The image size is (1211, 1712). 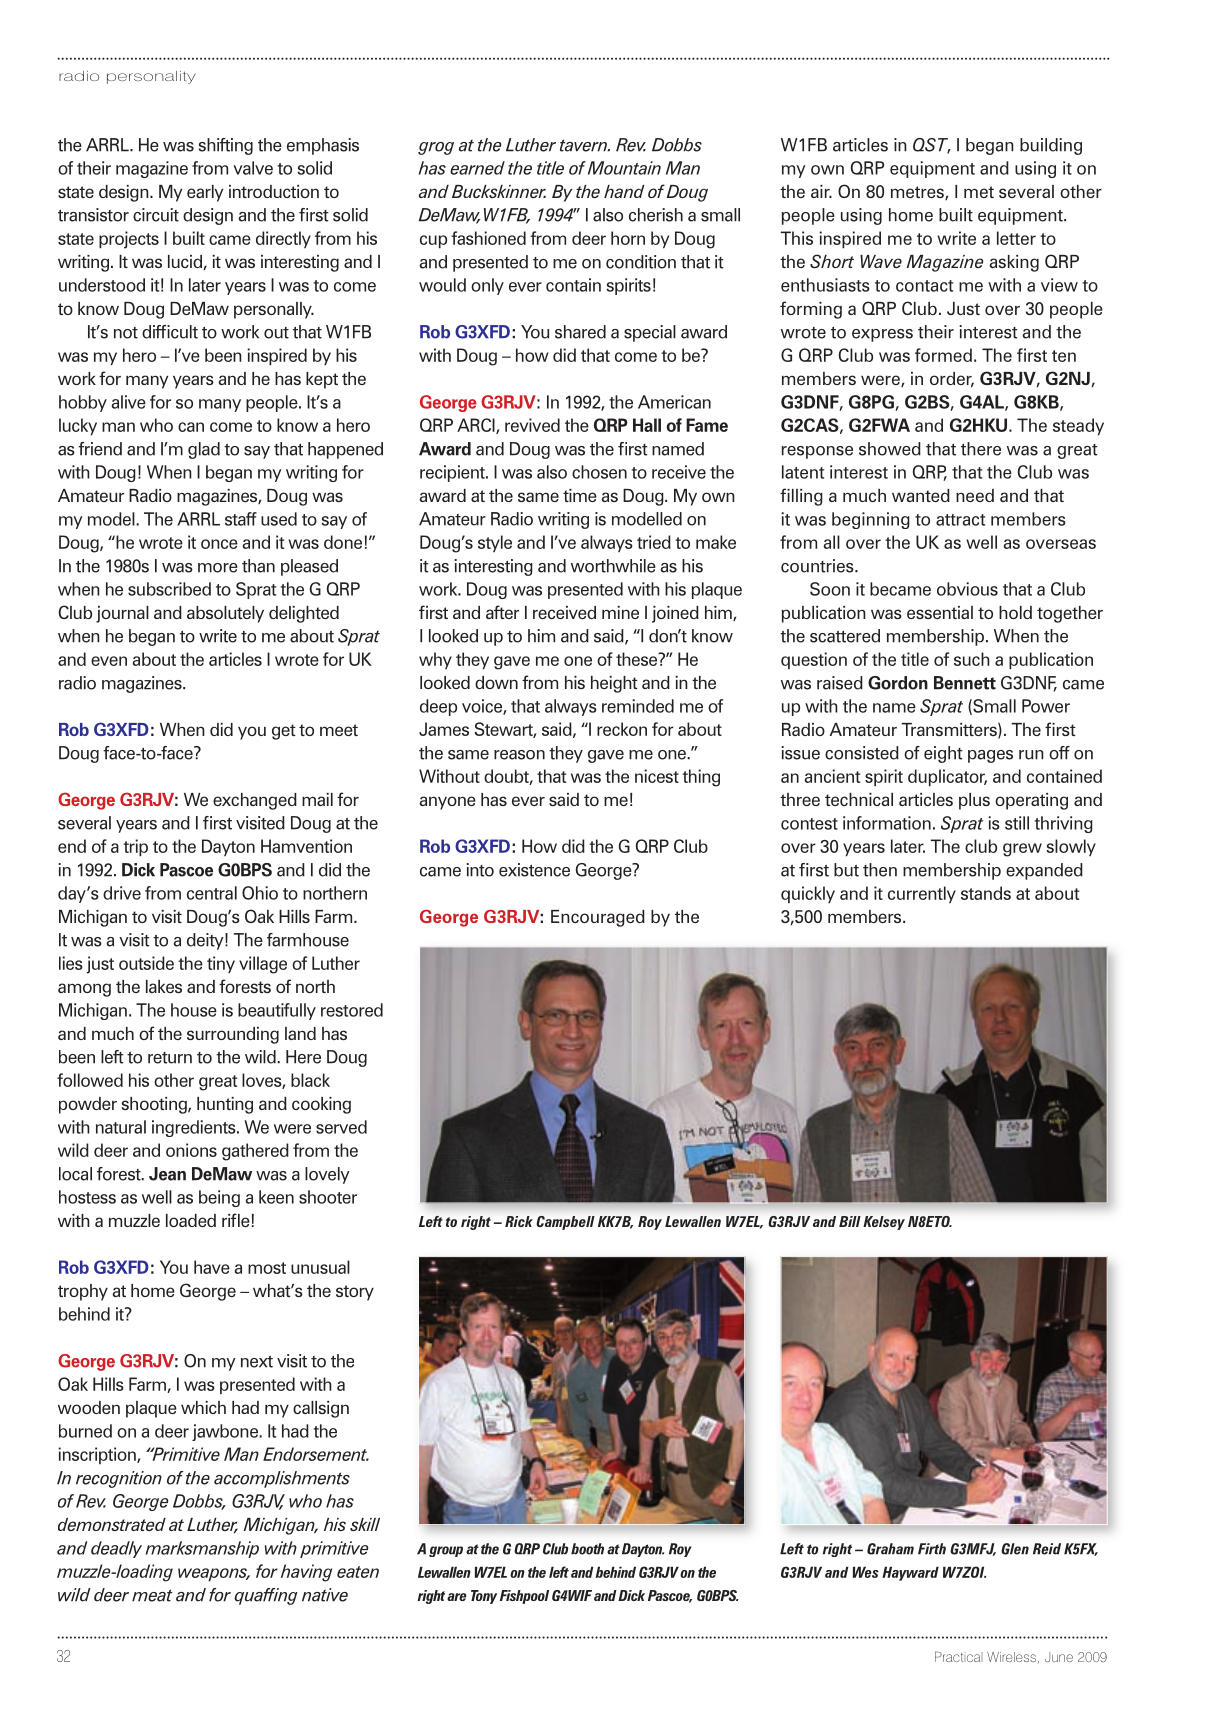 I want to click on exchanged, so click(x=255, y=801).
